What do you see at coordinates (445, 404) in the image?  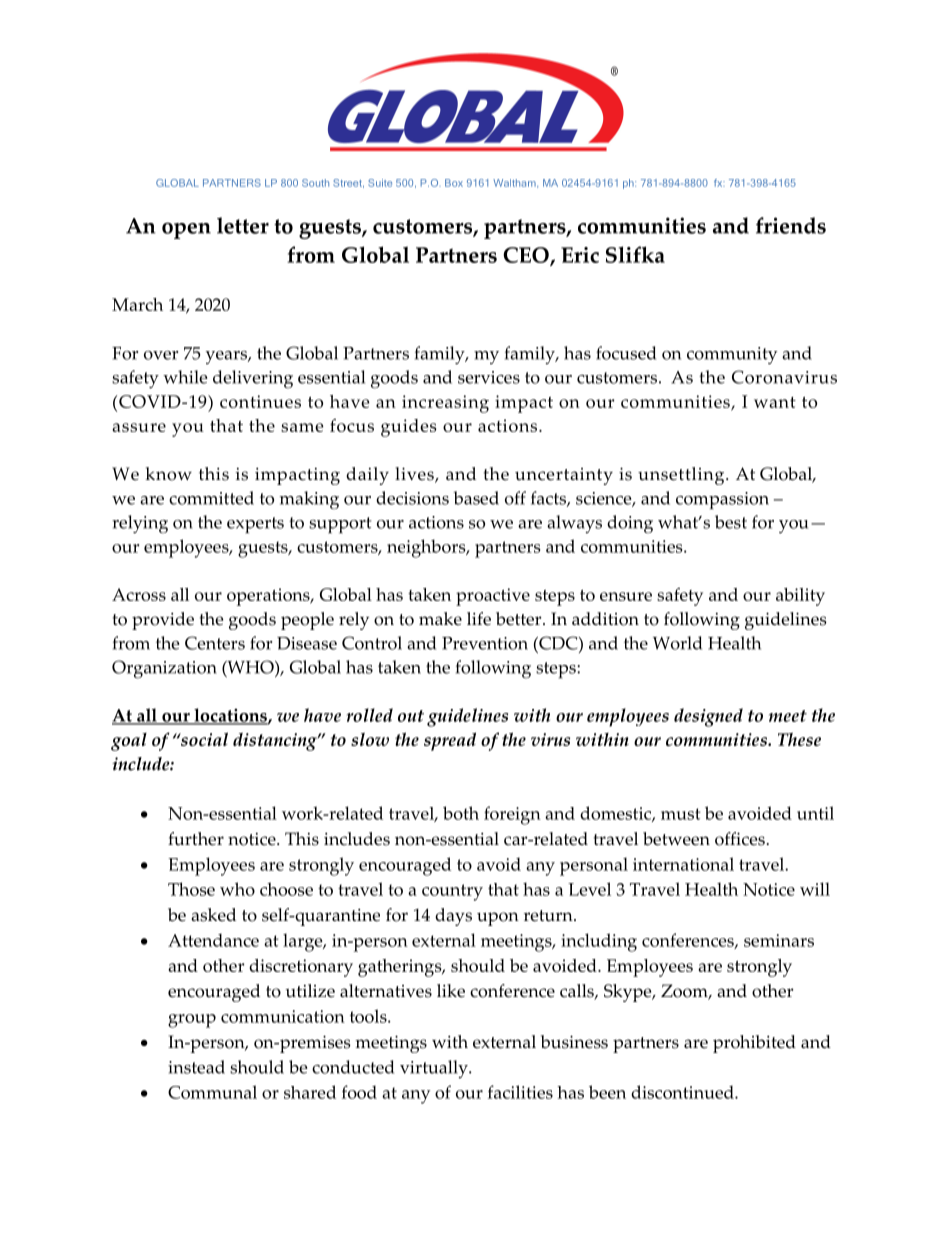 I see `increasing` at bounding box center [445, 404].
